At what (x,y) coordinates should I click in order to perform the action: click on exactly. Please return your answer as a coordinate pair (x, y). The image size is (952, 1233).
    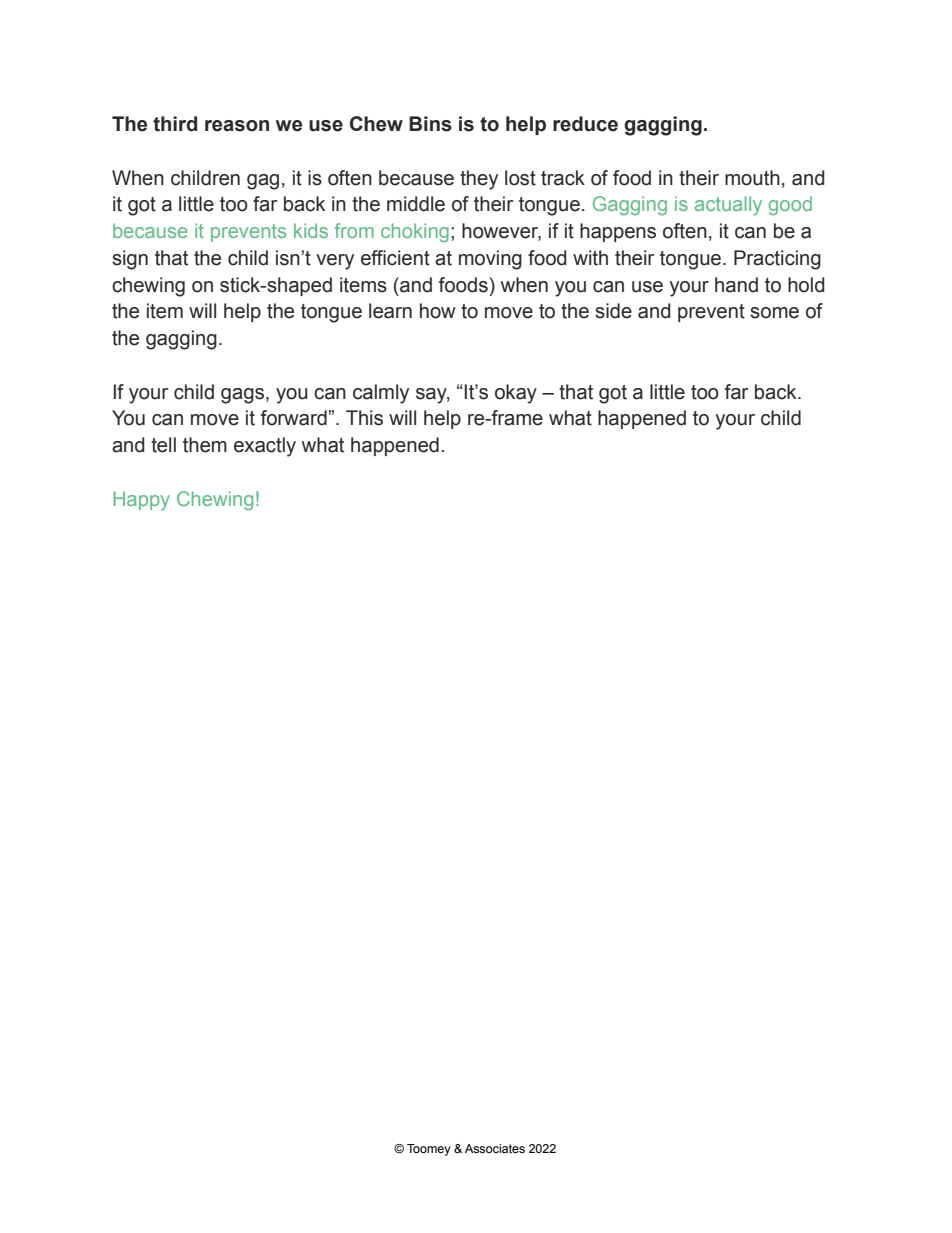
    Looking at the image, I should click on (265, 447).
